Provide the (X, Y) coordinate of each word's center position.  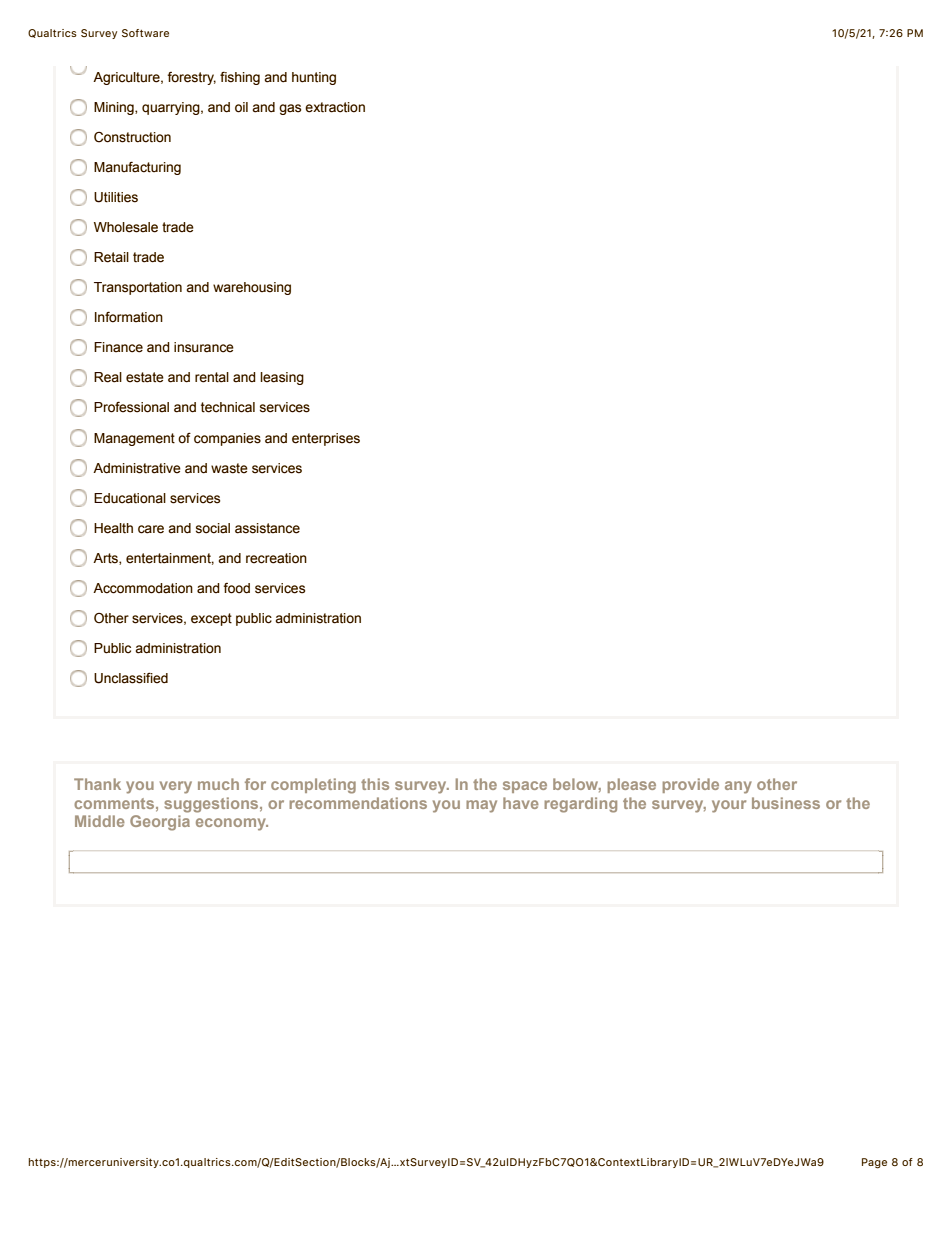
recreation (276, 558)
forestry (192, 78)
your (729, 806)
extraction (335, 107)
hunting (314, 78)
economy (232, 824)
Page (874, 1163)
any (738, 787)
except (211, 619)
